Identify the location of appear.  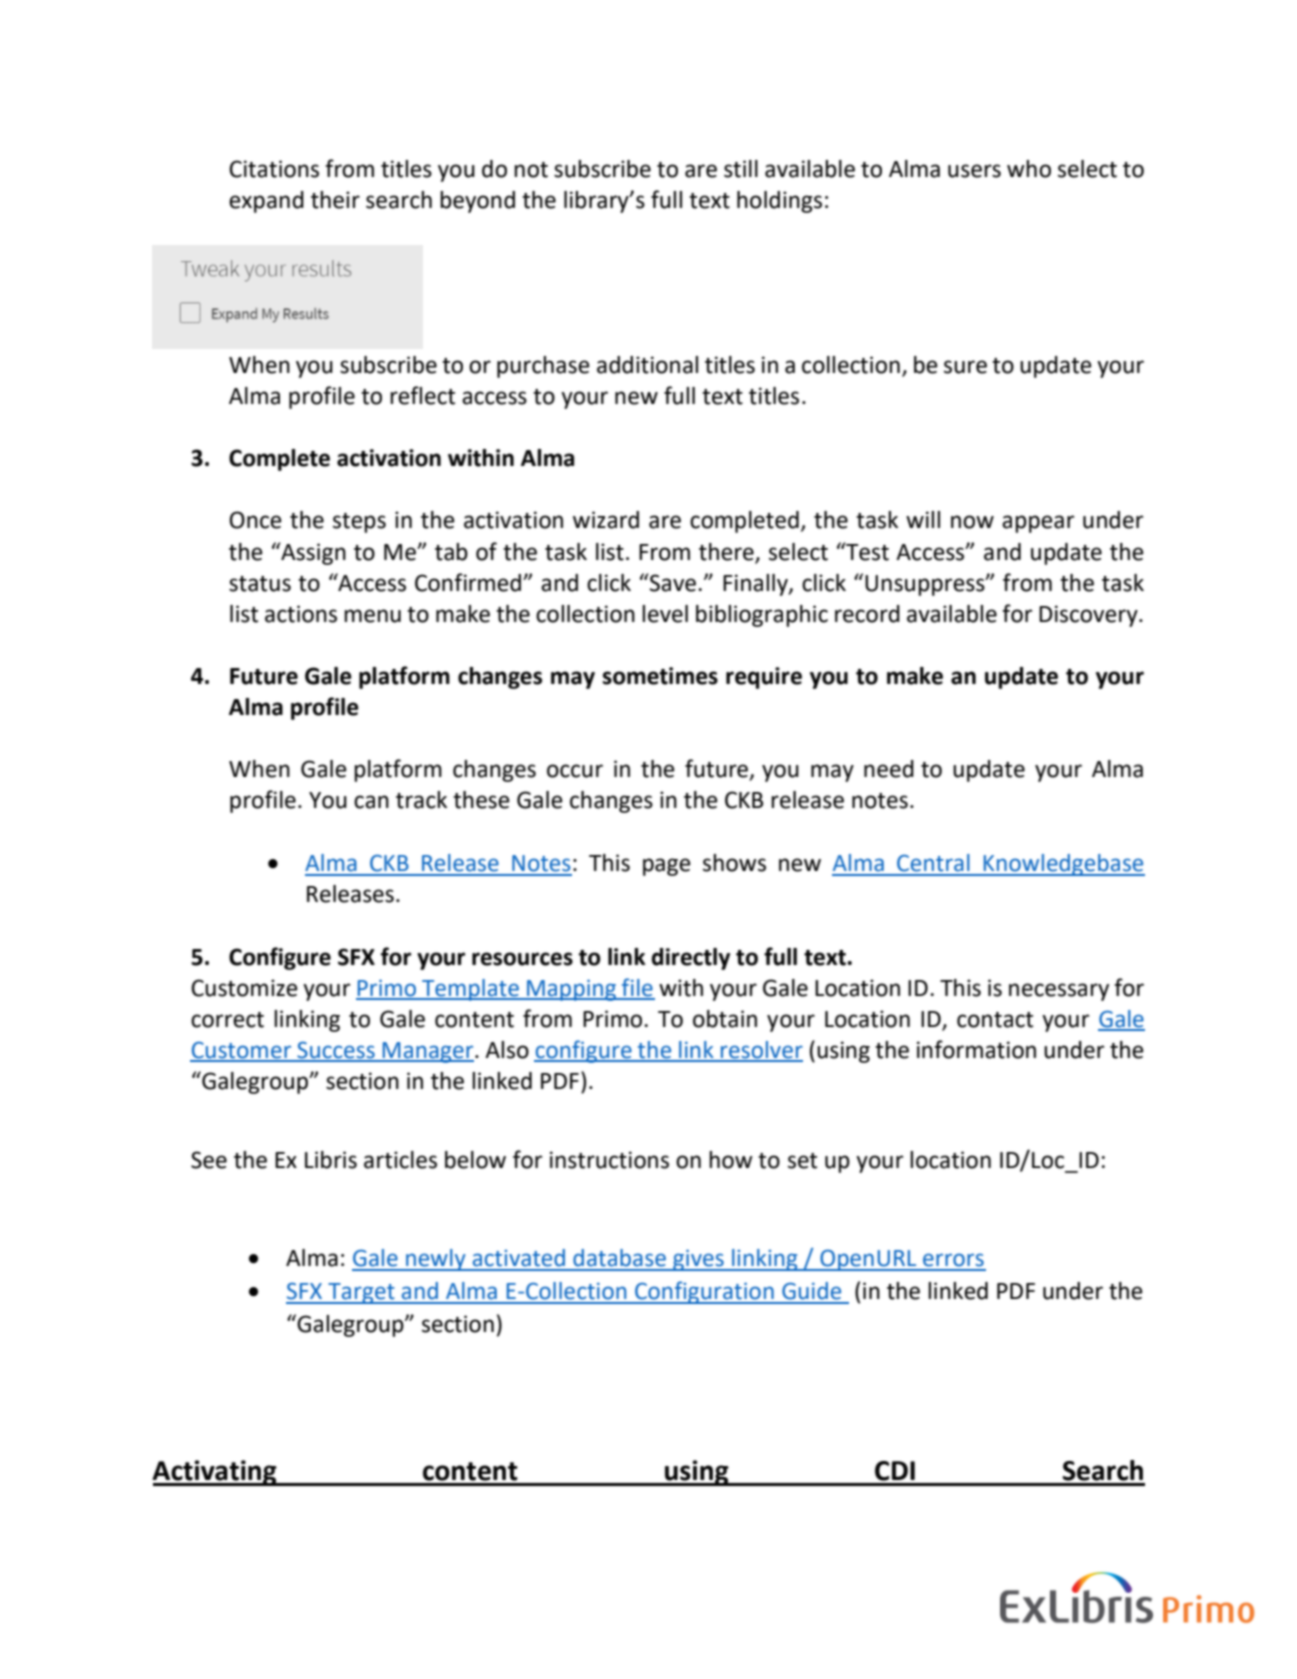
(1038, 524).
